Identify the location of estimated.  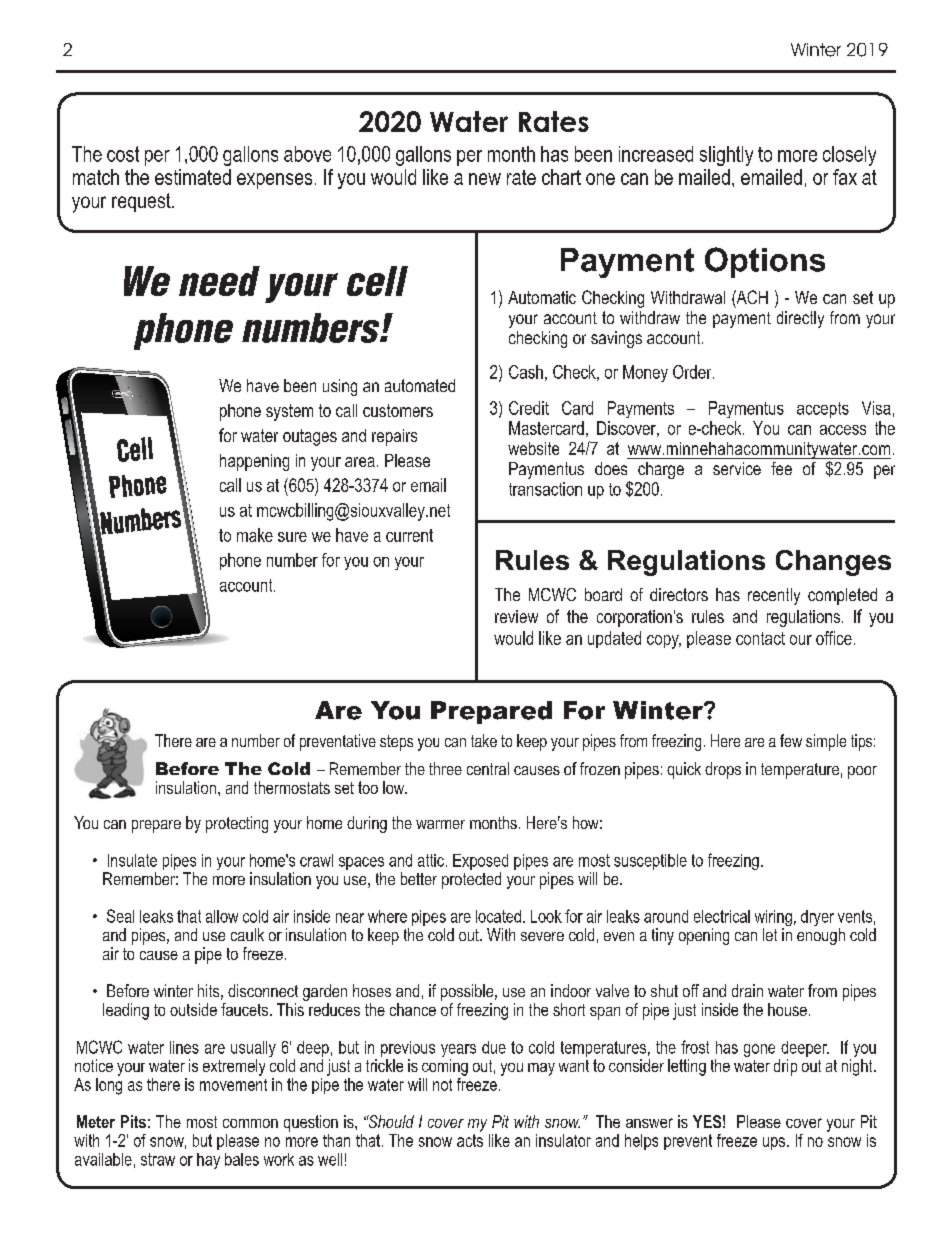
(193, 177).
